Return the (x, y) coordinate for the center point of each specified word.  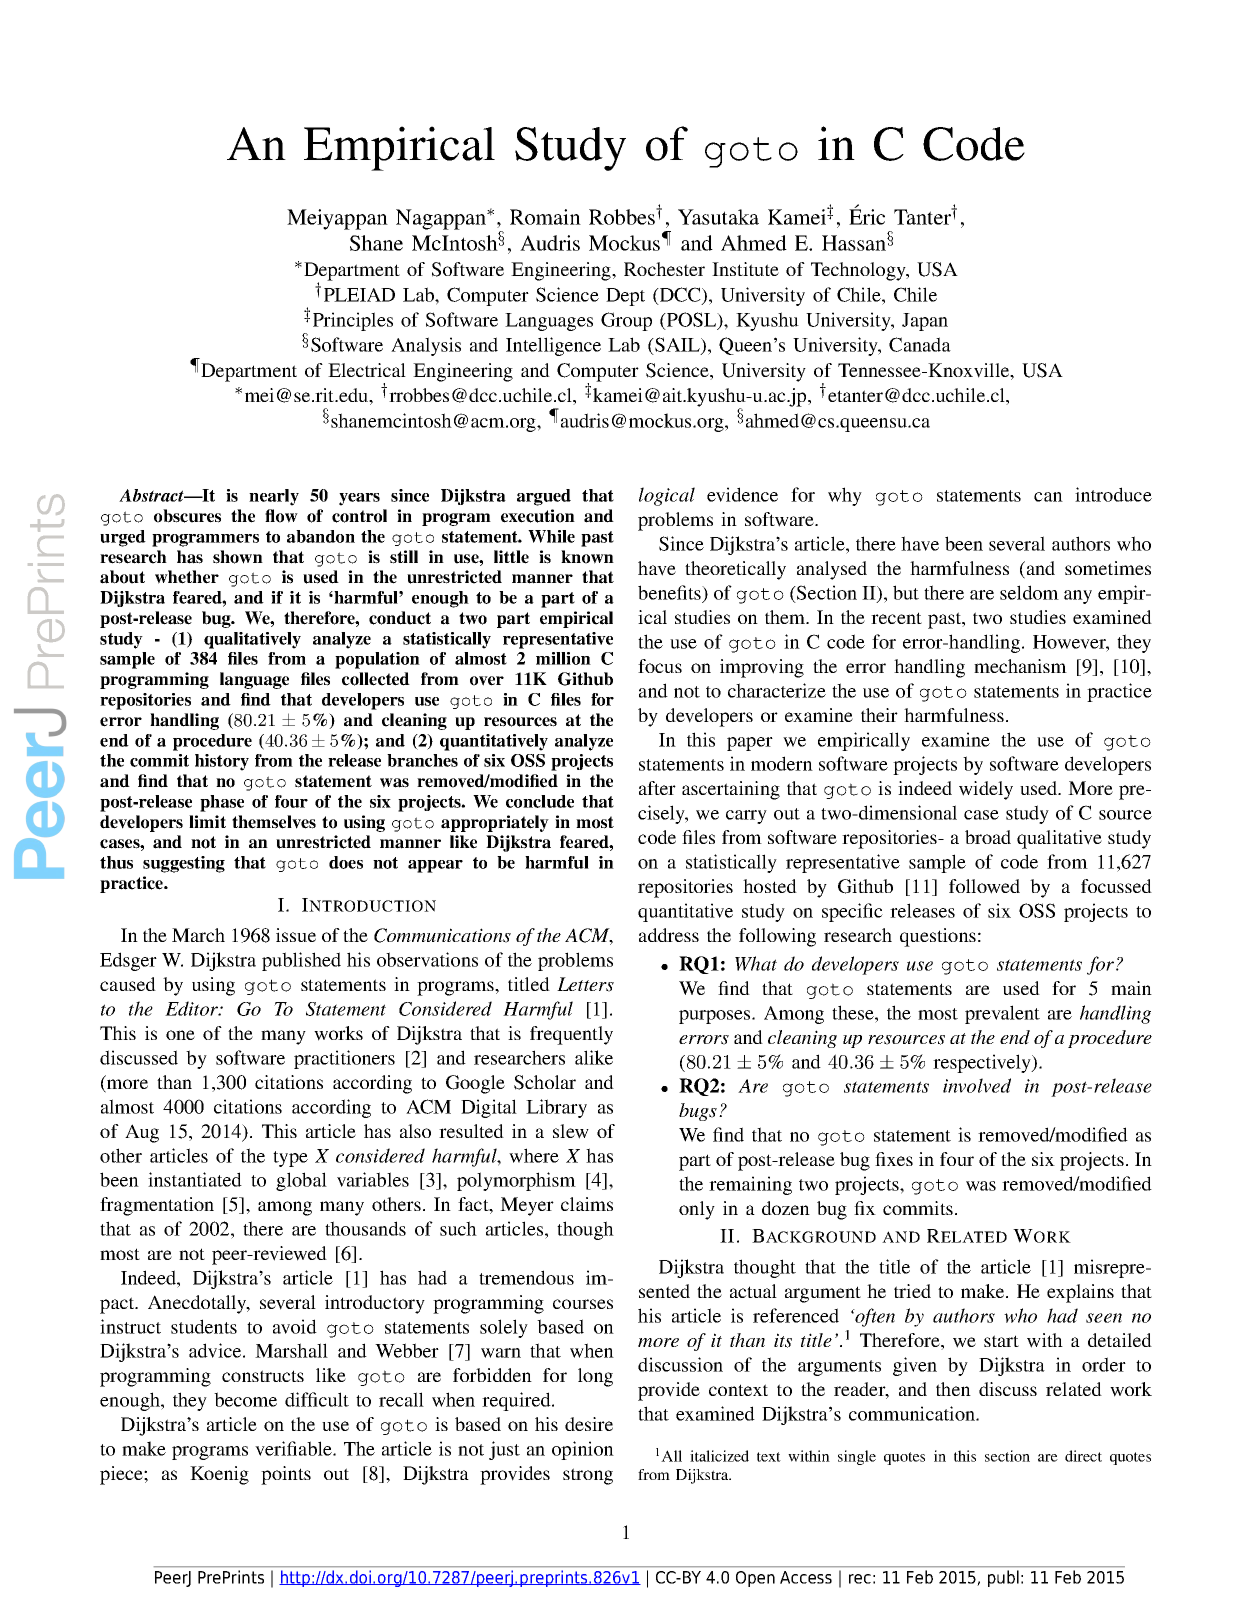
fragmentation (157, 1206)
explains (1080, 1293)
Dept (625, 297)
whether (187, 577)
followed (984, 886)
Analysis (426, 346)
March (198, 935)
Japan (925, 322)
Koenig (219, 1475)
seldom (1029, 592)
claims (587, 1204)
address (669, 935)
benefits (670, 592)
